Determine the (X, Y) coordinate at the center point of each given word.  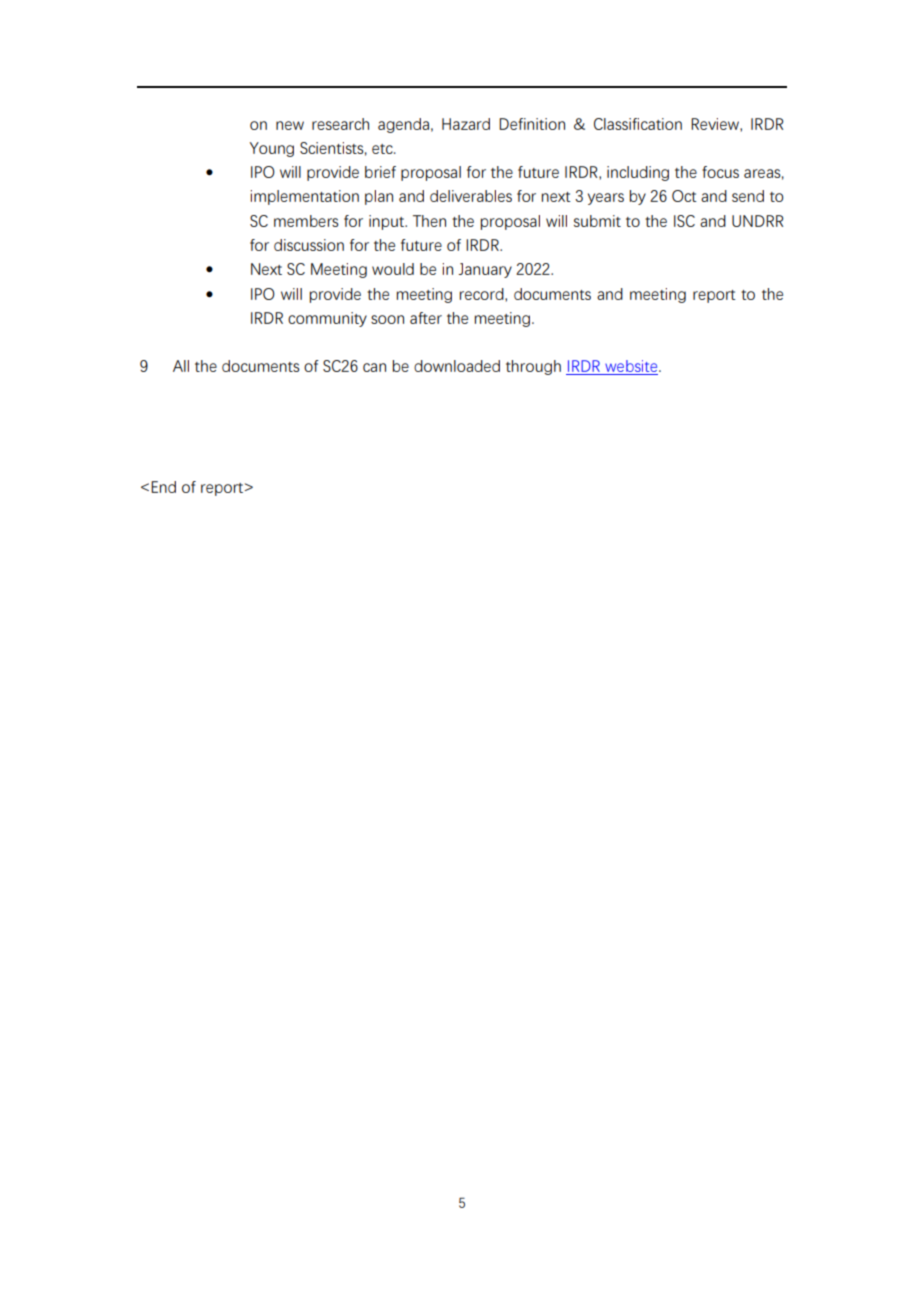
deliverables (471, 196)
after (426, 318)
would (393, 269)
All (181, 366)
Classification (638, 124)
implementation (305, 197)
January (485, 270)
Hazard (466, 124)
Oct (684, 196)
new (290, 125)
